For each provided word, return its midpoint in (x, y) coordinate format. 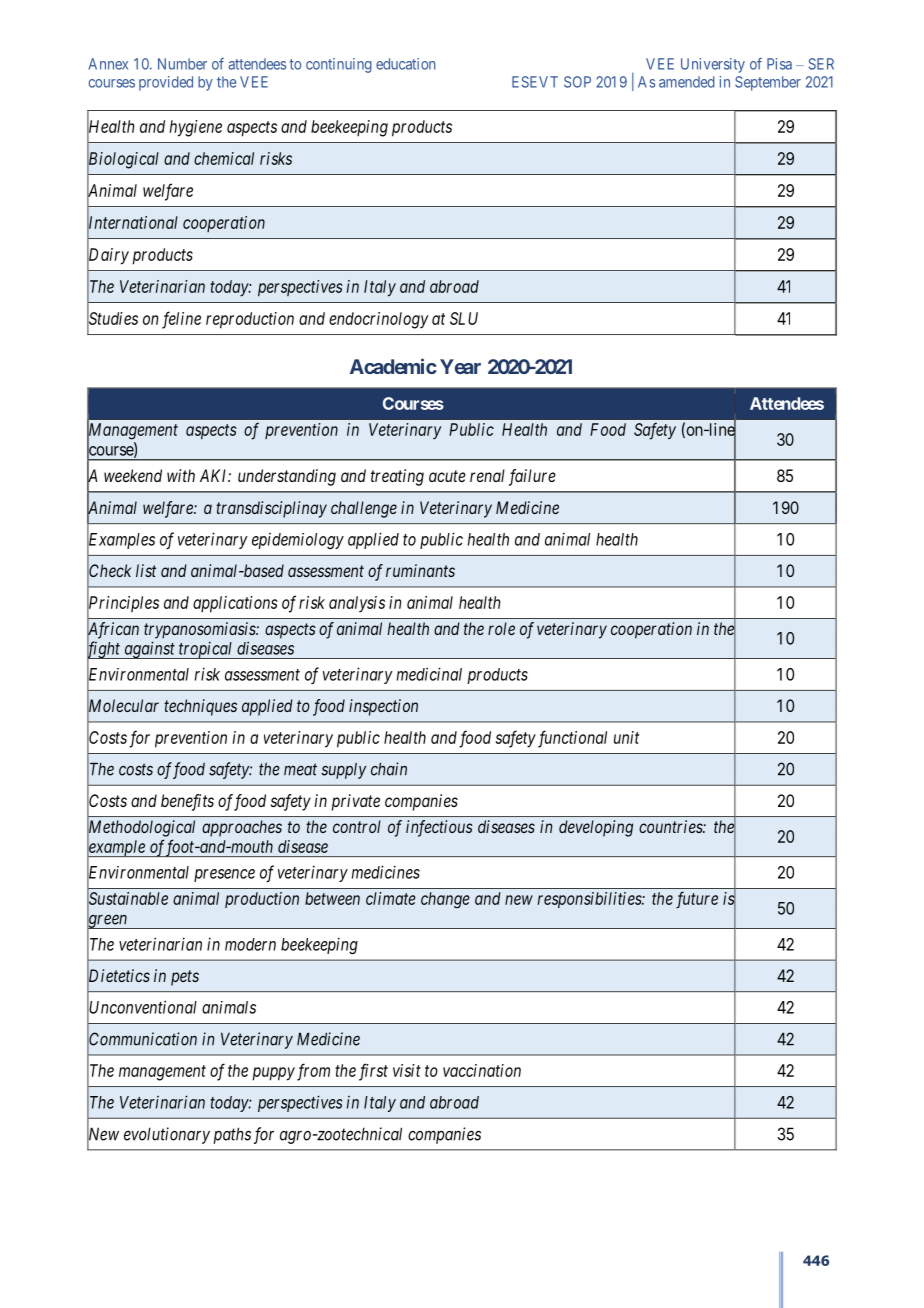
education (406, 64)
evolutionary (167, 1135)
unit (626, 737)
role (501, 628)
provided (166, 83)
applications (235, 604)
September (768, 83)
